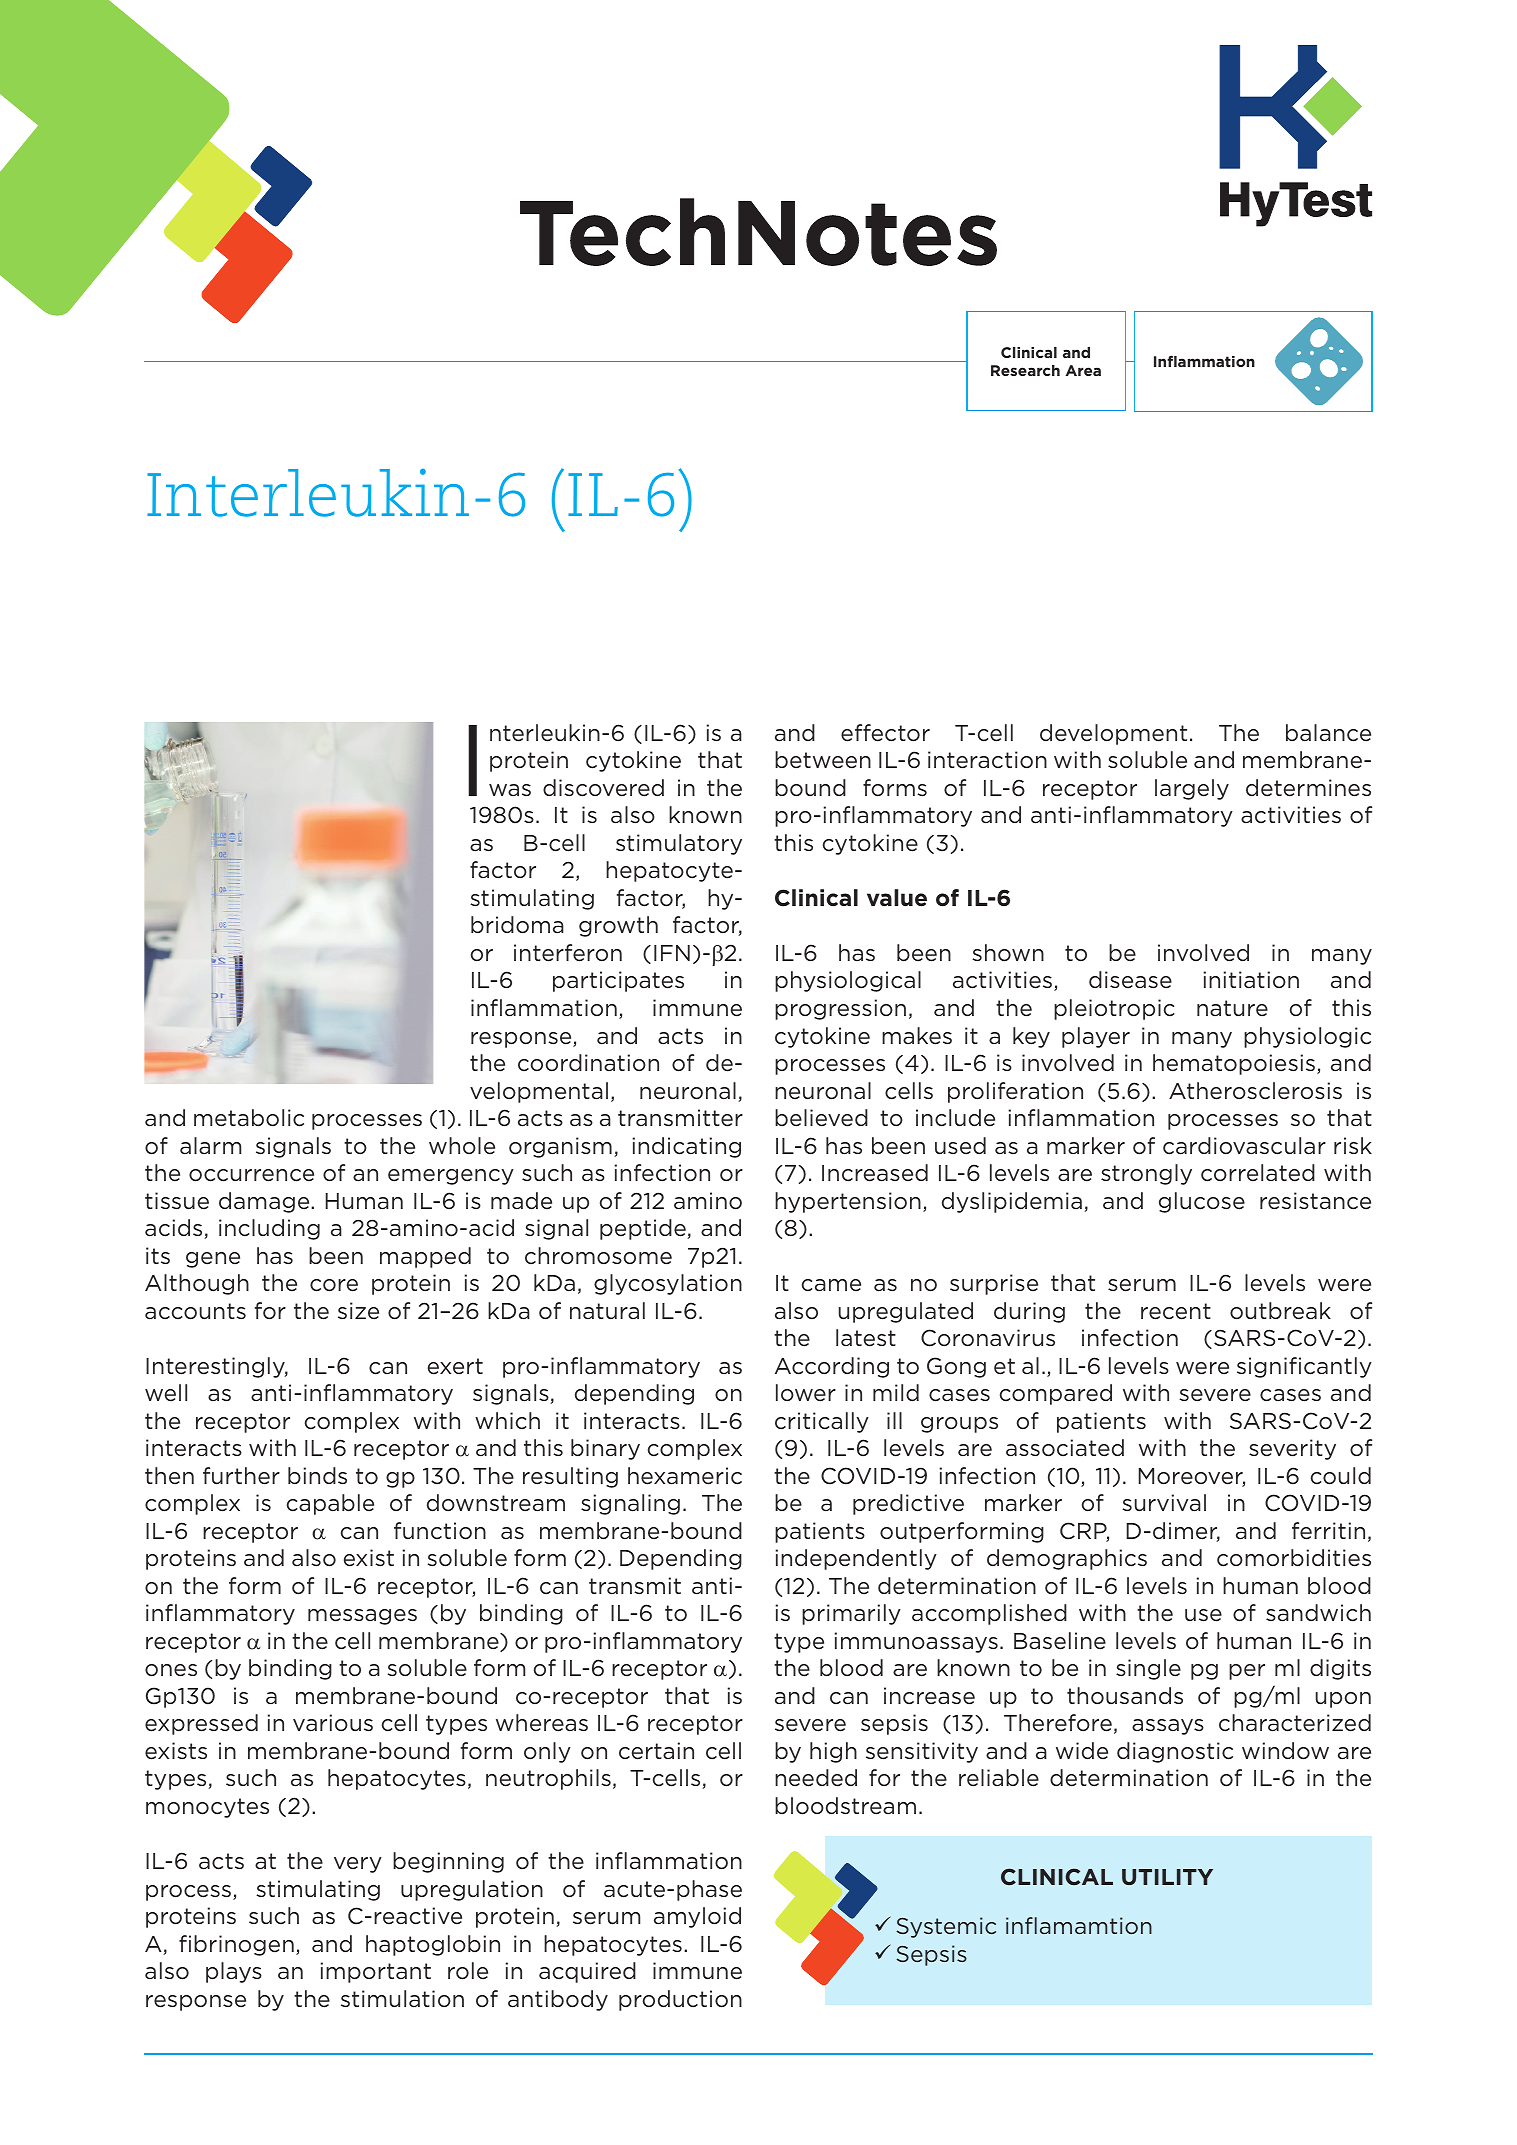 Image resolution: width=1517 pixels, height=2145 pixels. Describe the element at coordinates (687, 1147) in the screenshot. I see `indicating` at that location.
